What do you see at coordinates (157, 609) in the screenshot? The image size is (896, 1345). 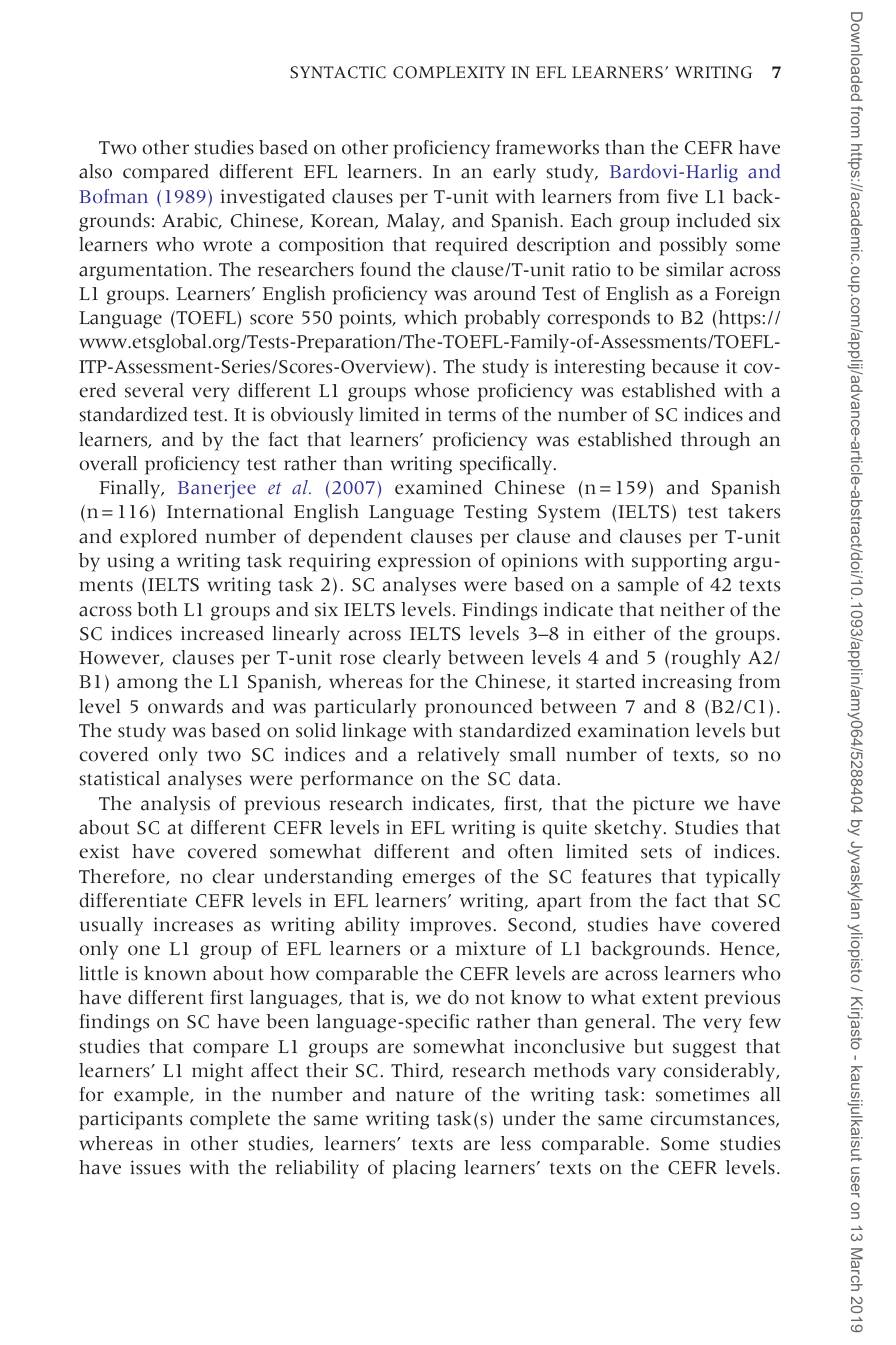 I see `both` at bounding box center [157, 609].
